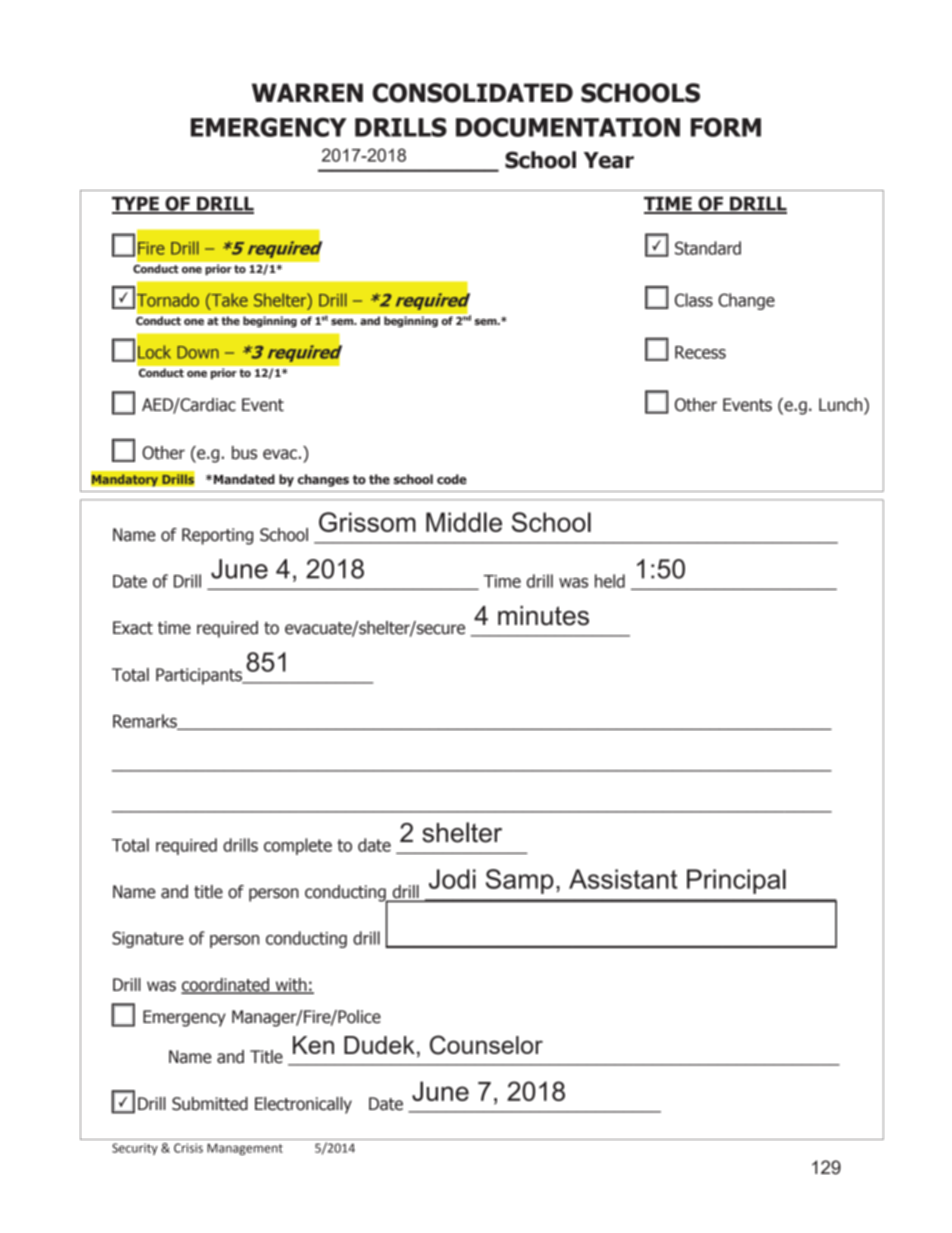 The height and width of the image is (1233, 952). Describe the element at coordinates (568, 127) in the image. I see `DOCUMENTATION` at that location.
